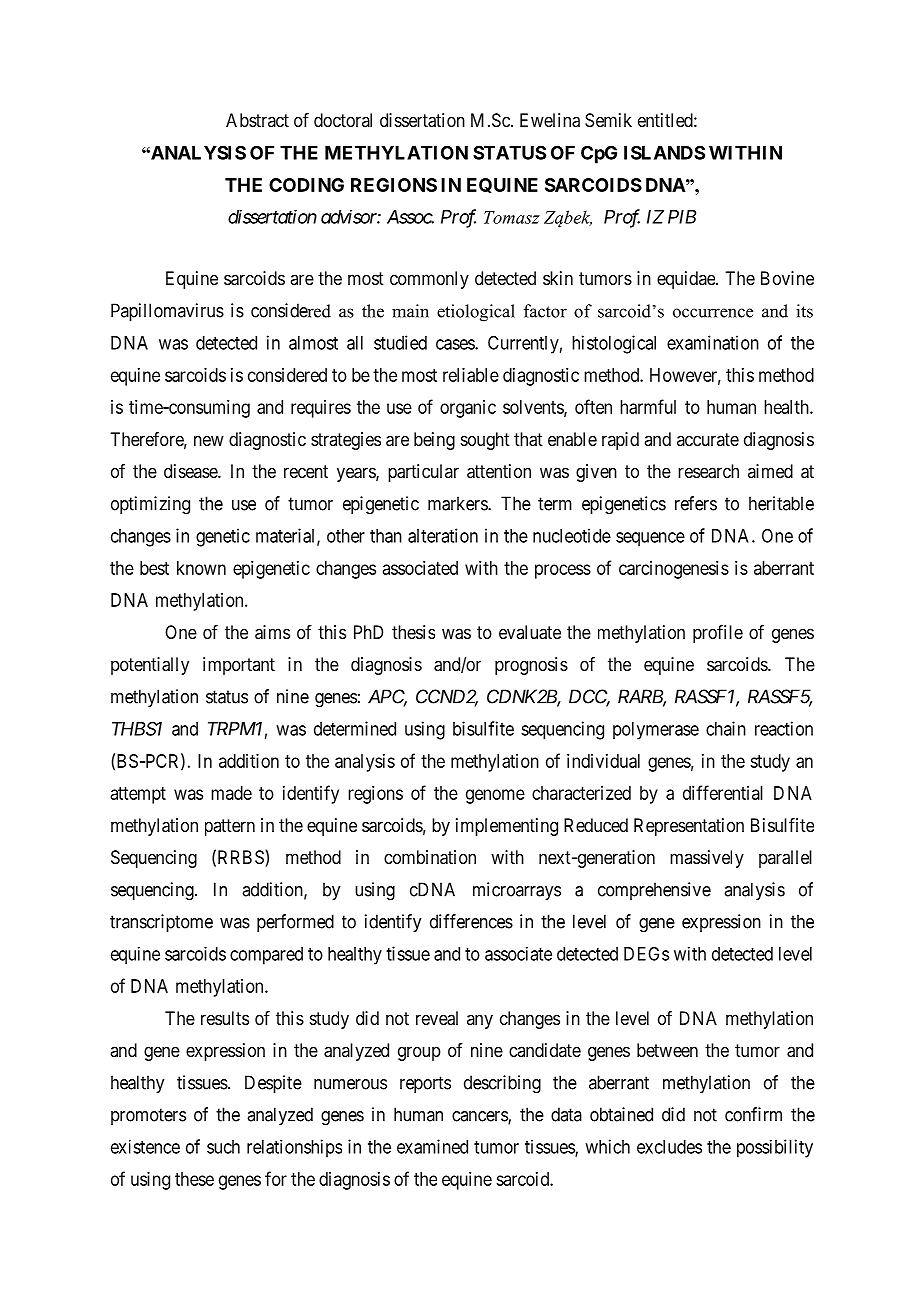 The width and height of the screenshot is (924, 1308). I want to click on Tomasz, so click(512, 217).
